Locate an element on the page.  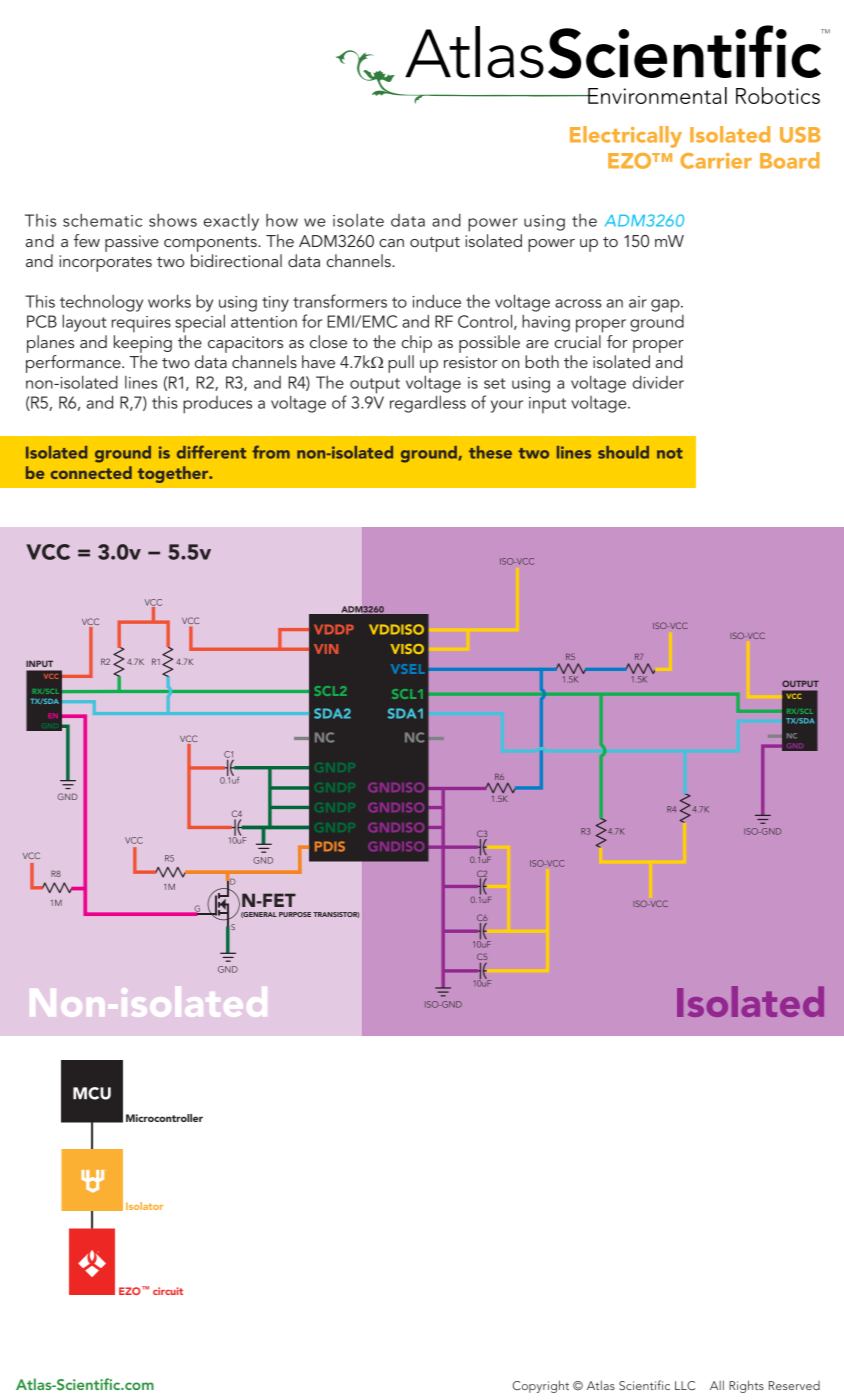
Carrier is located at coordinates (716, 161).
